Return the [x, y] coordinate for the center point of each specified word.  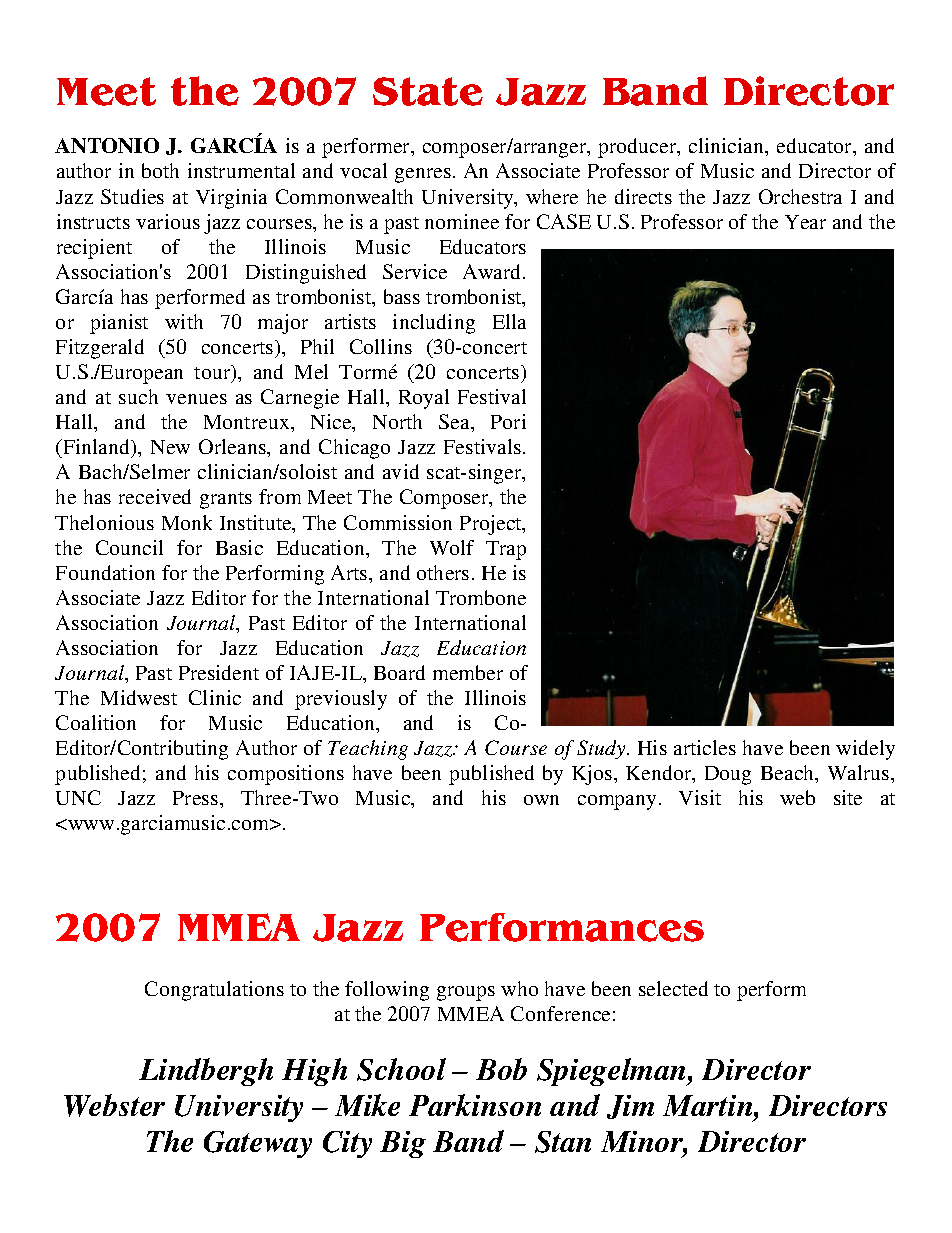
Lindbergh [206, 1072]
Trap [506, 550]
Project [492, 525]
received [155, 496]
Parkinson [475, 1105]
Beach [789, 774]
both [160, 170]
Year [805, 222]
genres [423, 175]
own [541, 800]
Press [197, 798]
